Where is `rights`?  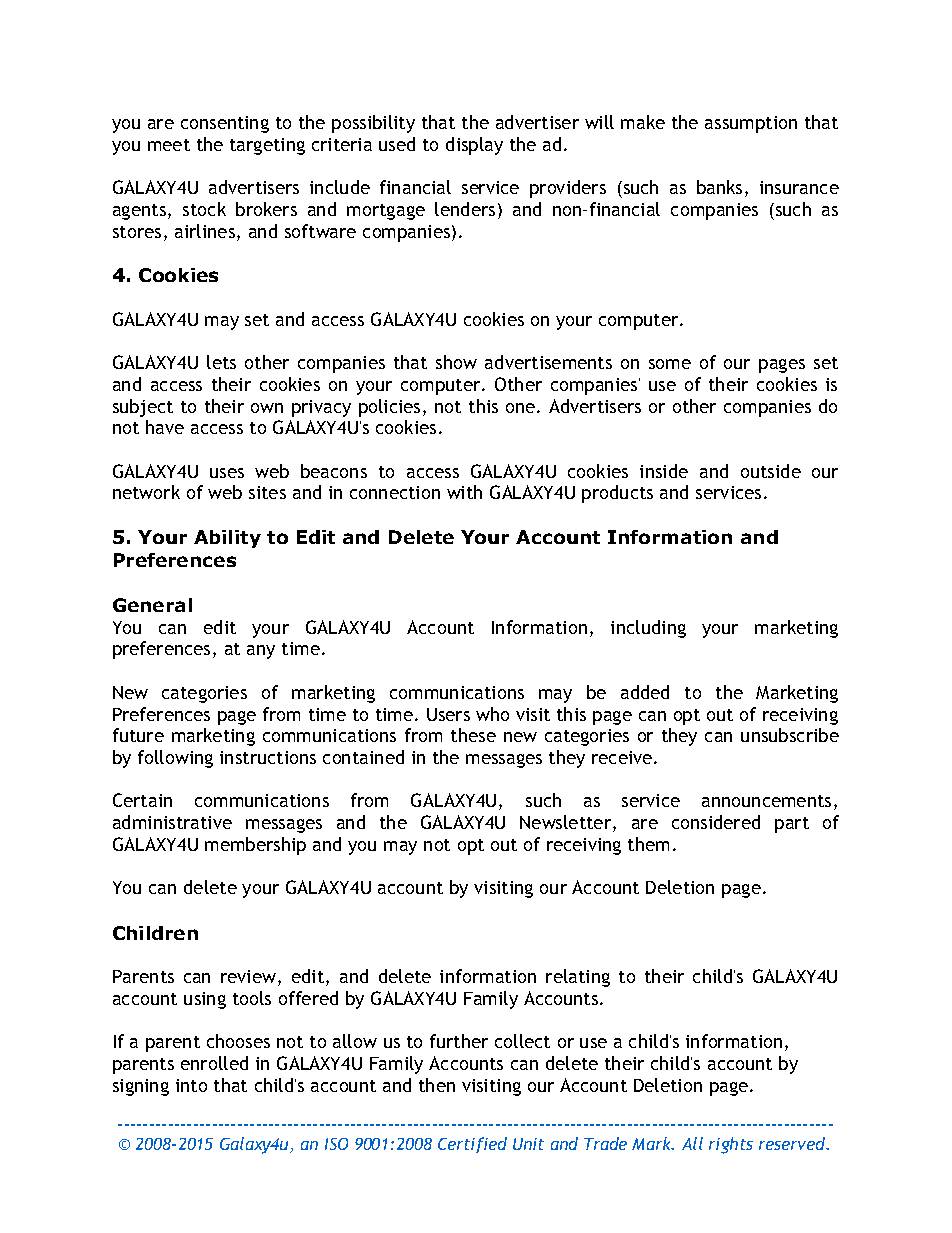 rights is located at coordinates (731, 1145).
